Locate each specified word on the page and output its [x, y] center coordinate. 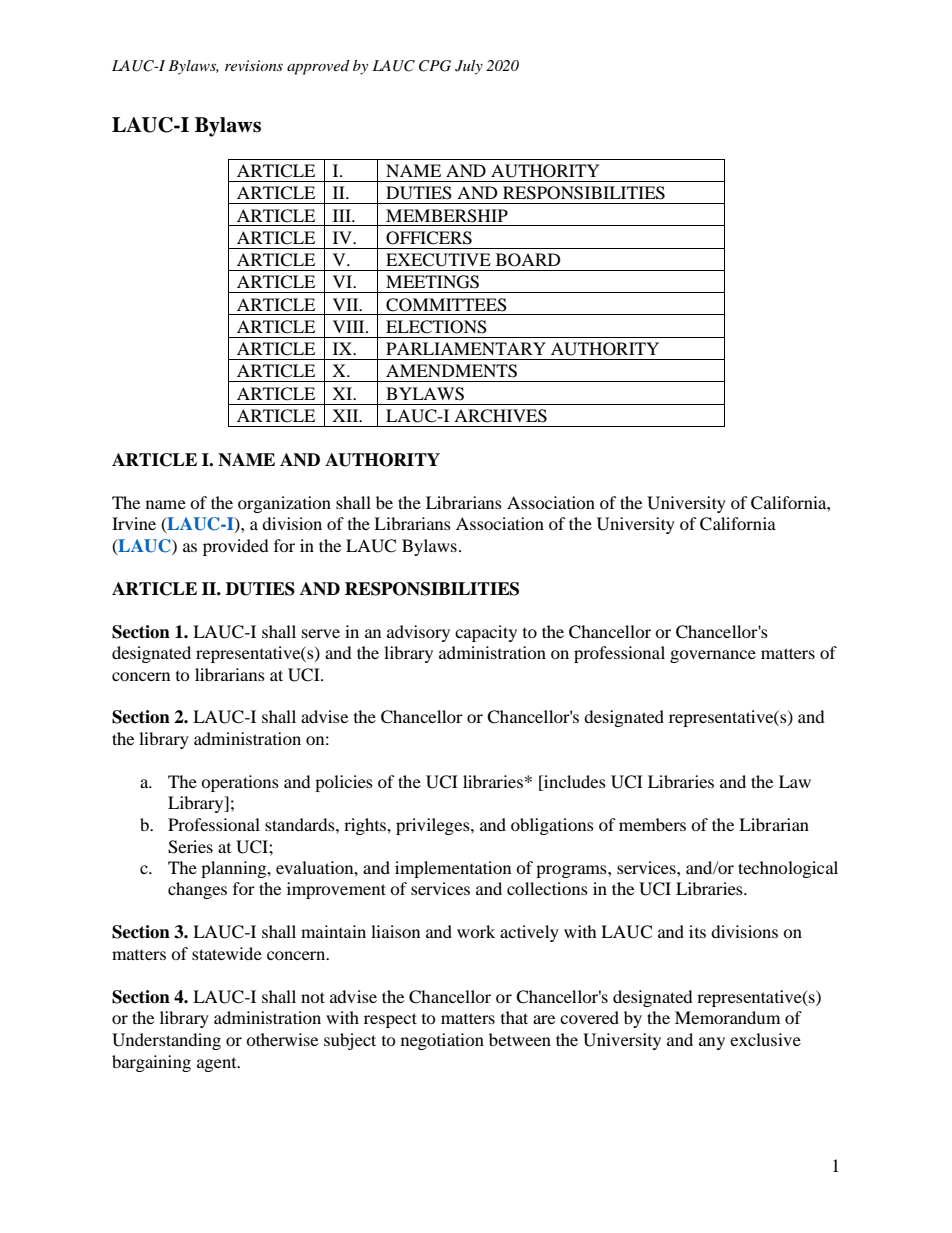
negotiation [442, 1041]
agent [218, 1065]
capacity [486, 633]
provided [236, 547]
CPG [435, 66]
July [469, 67]
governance [713, 656]
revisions [254, 65]
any [712, 1043]
